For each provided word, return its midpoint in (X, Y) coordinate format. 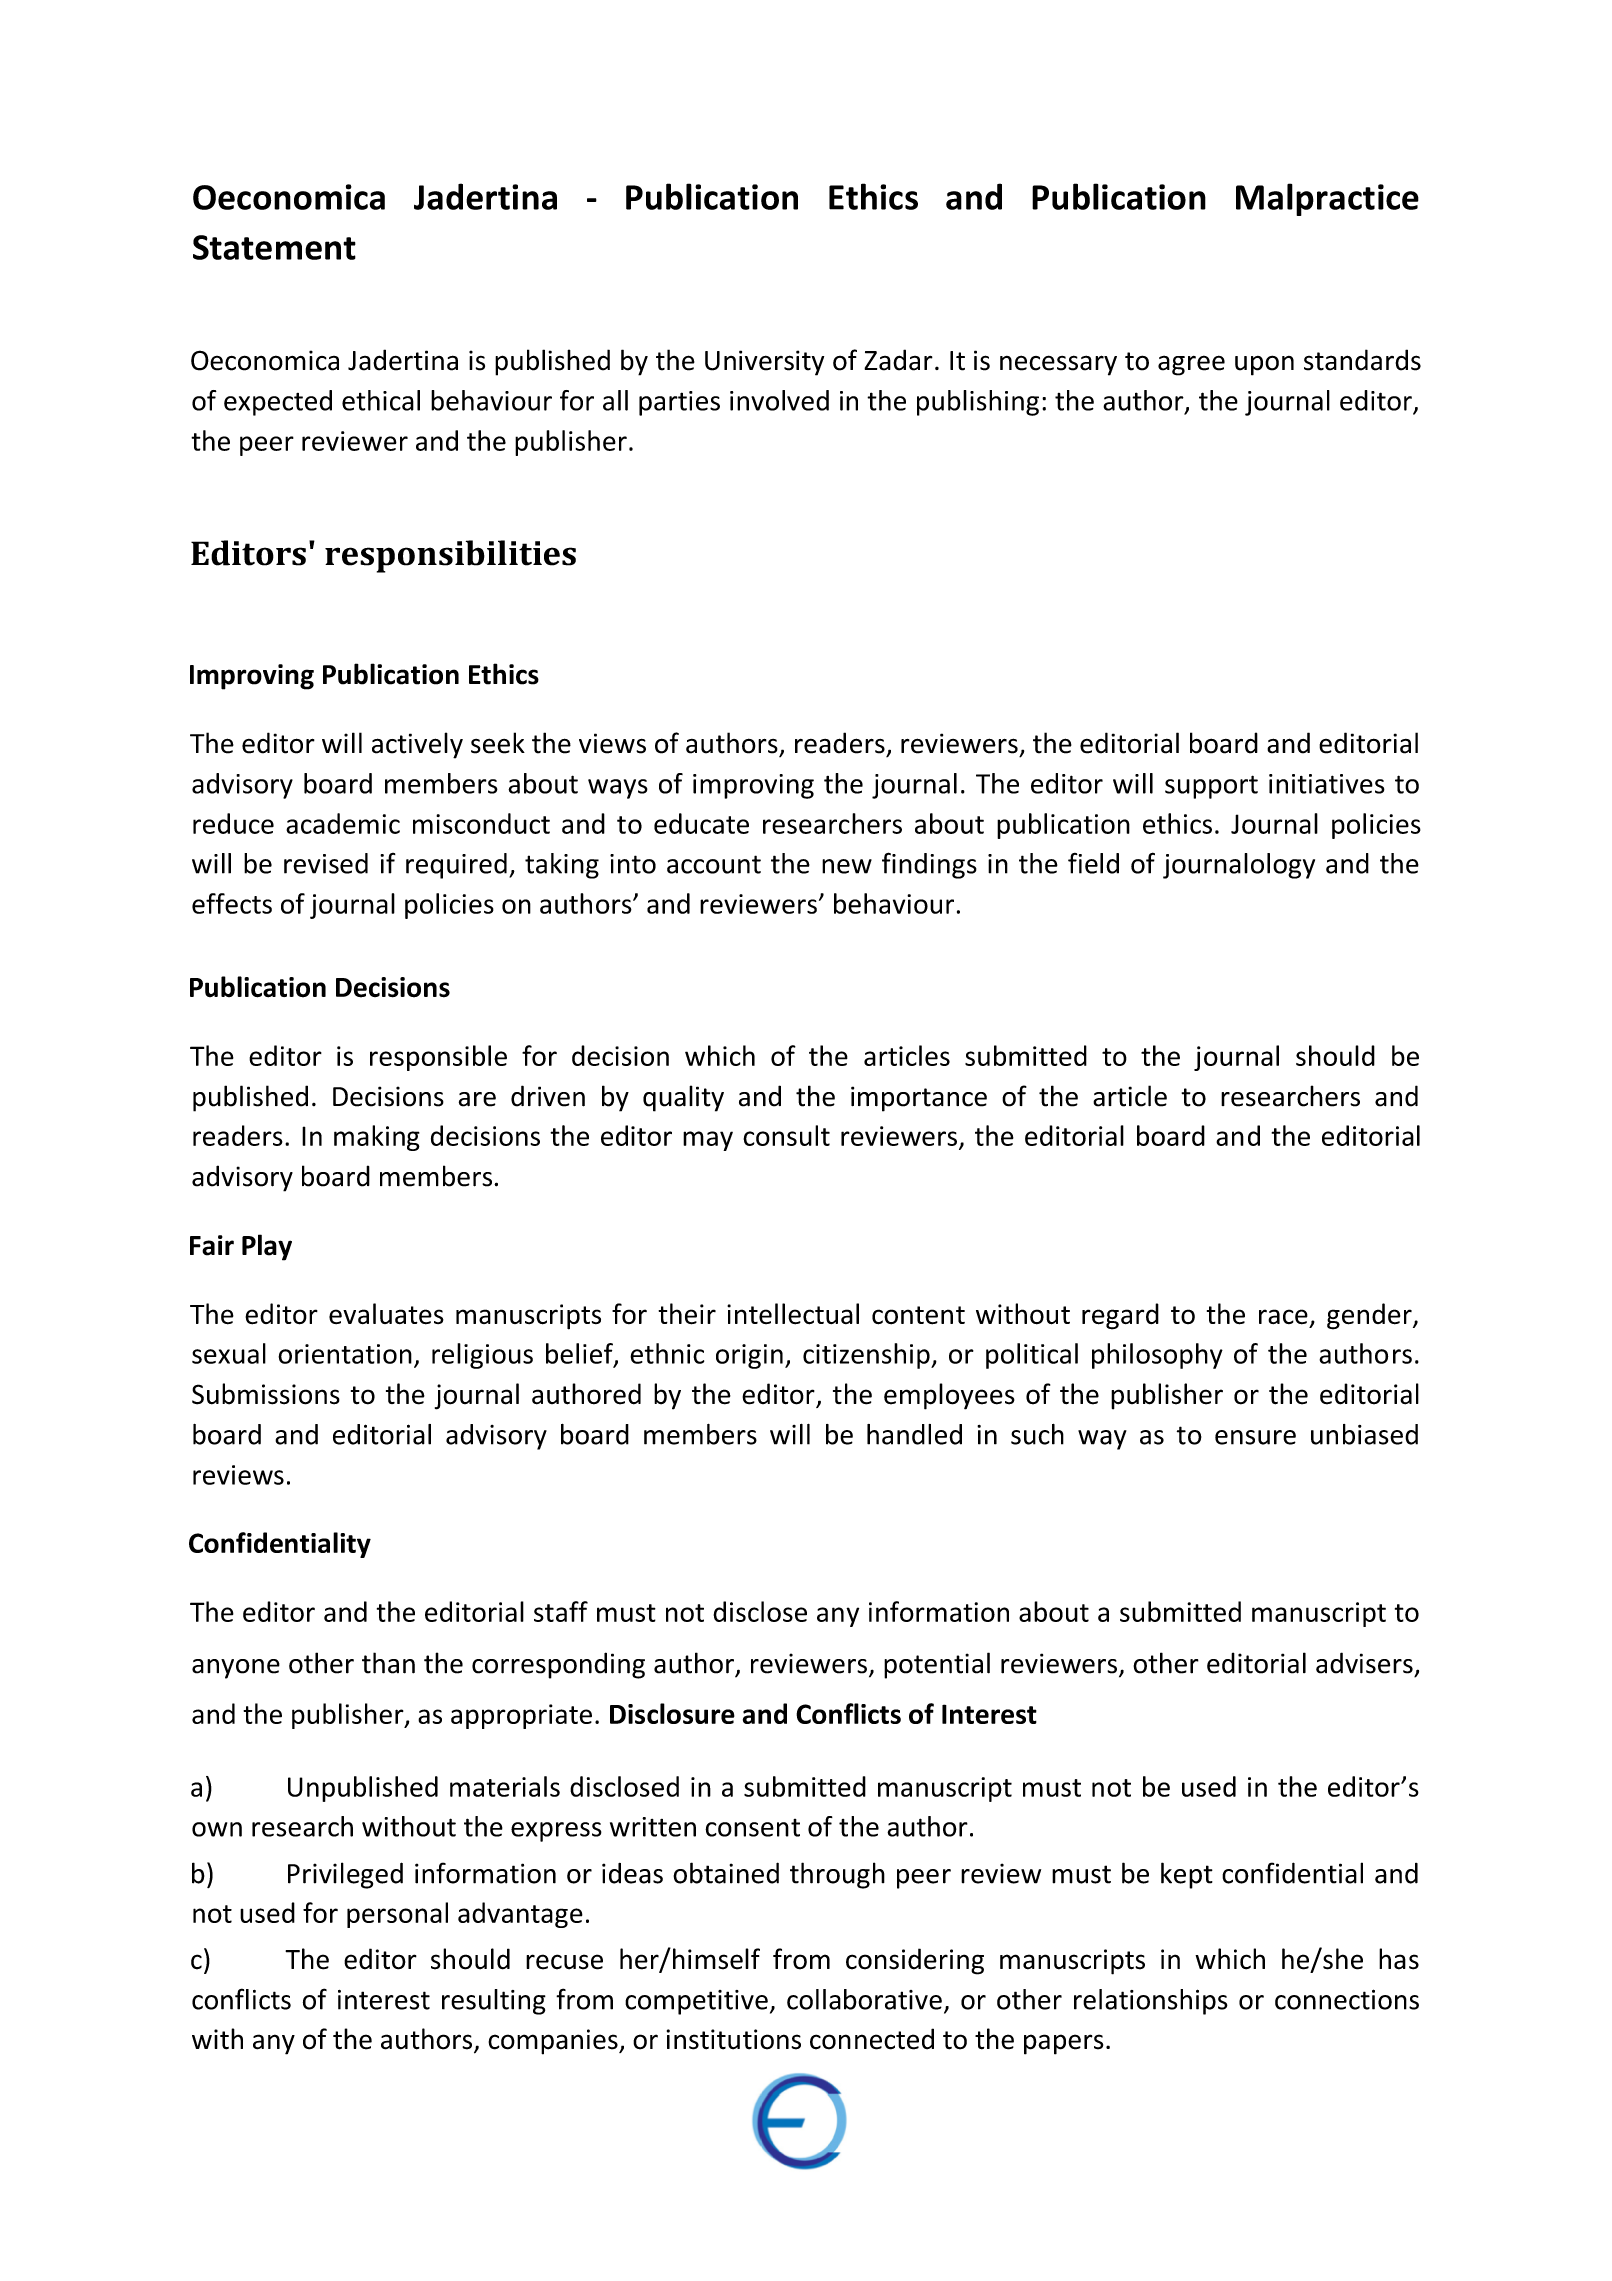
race (1283, 1317)
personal (397, 1915)
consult (786, 1135)
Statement (274, 247)
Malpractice (1327, 199)
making (377, 1138)
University (764, 363)
